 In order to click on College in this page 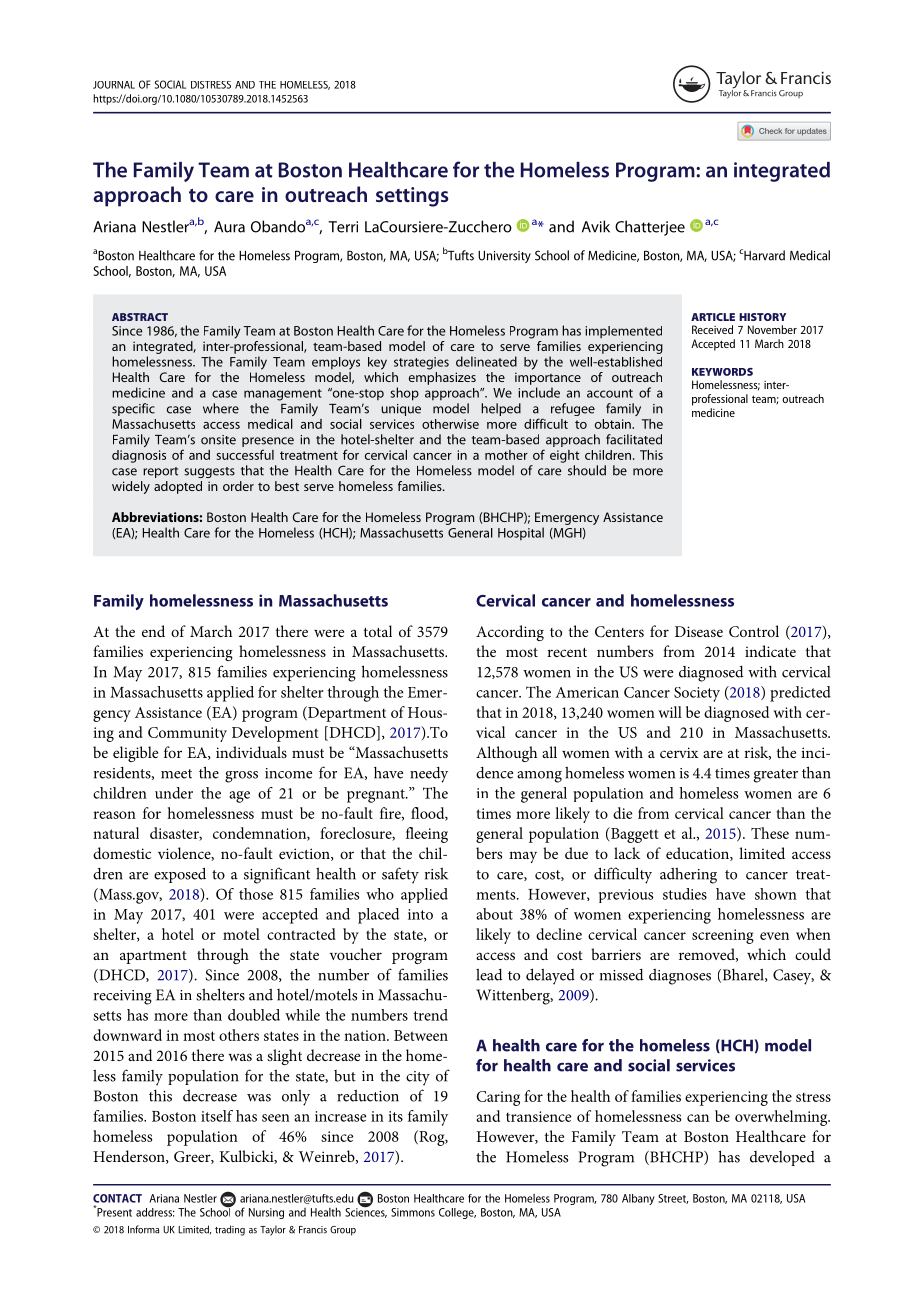, I will do `click(457, 1213)`.
